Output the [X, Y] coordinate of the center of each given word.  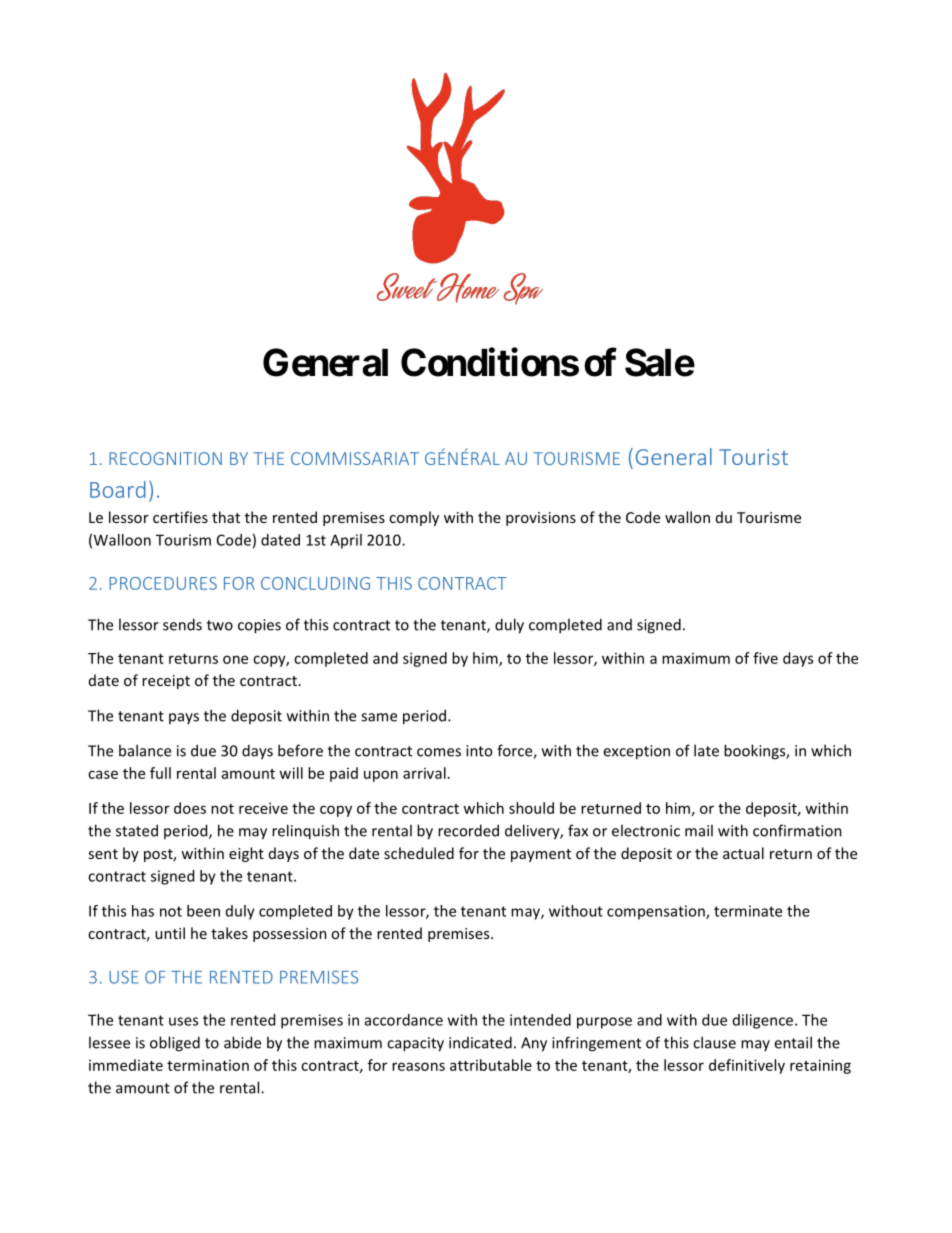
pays [184, 718]
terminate [748, 911]
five [765, 658]
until [170, 933]
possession [290, 935]
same [379, 717]
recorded [468, 830]
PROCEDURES [163, 583]
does [190, 808]
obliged [175, 1044]
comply [414, 518]
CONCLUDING [315, 583]
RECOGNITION [165, 458]
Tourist [753, 457]
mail [699, 830]
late [706, 750]
